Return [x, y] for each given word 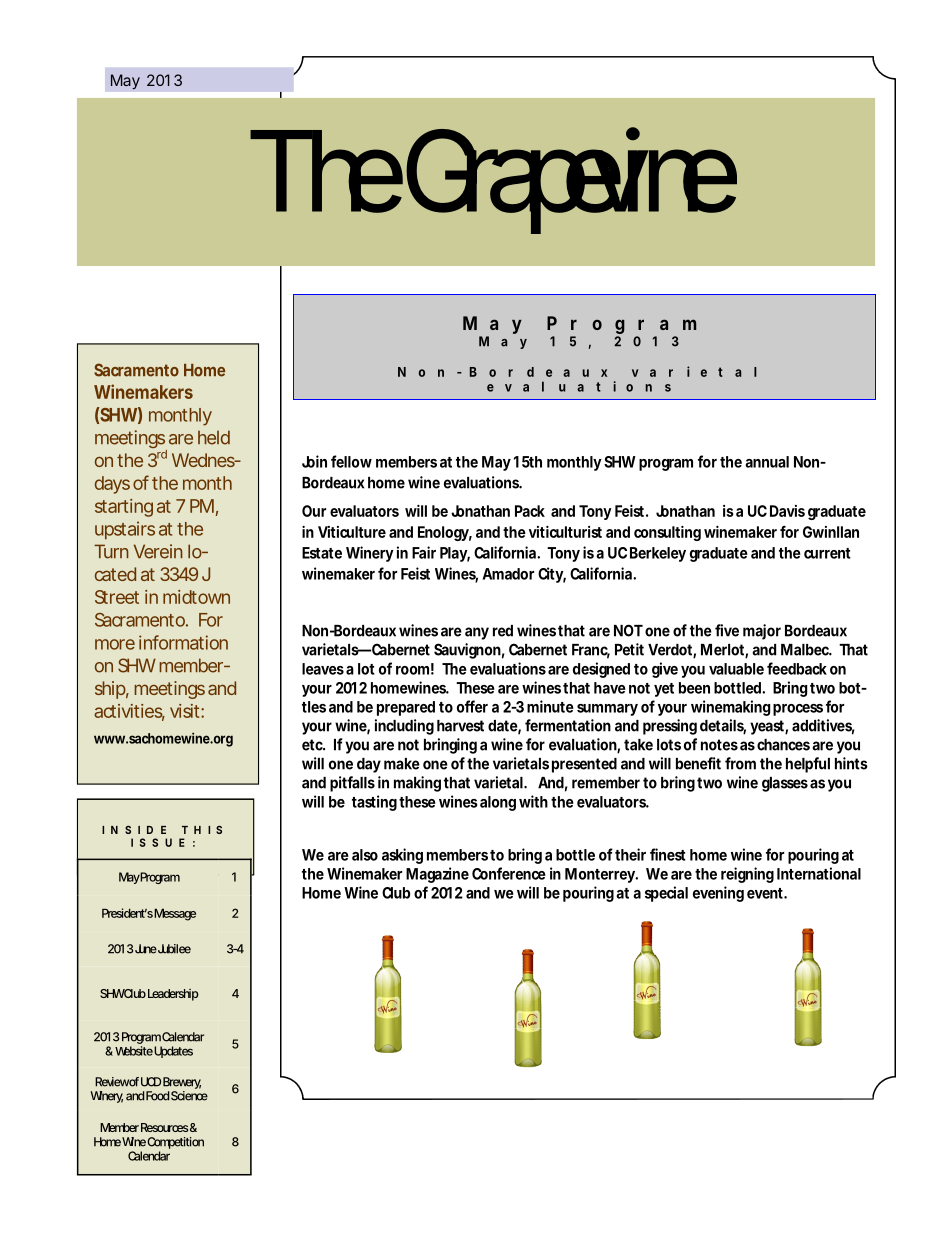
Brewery [182, 1083]
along [498, 803]
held [214, 437]
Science [189, 1096]
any [477, 633]
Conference [509, 873]
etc [313, 745]
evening [718, 894]
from [740, 763]
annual [767, 462]
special [666, 894]
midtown [196, 597]
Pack [530, 511]
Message [175, 915]
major [762, 632]
